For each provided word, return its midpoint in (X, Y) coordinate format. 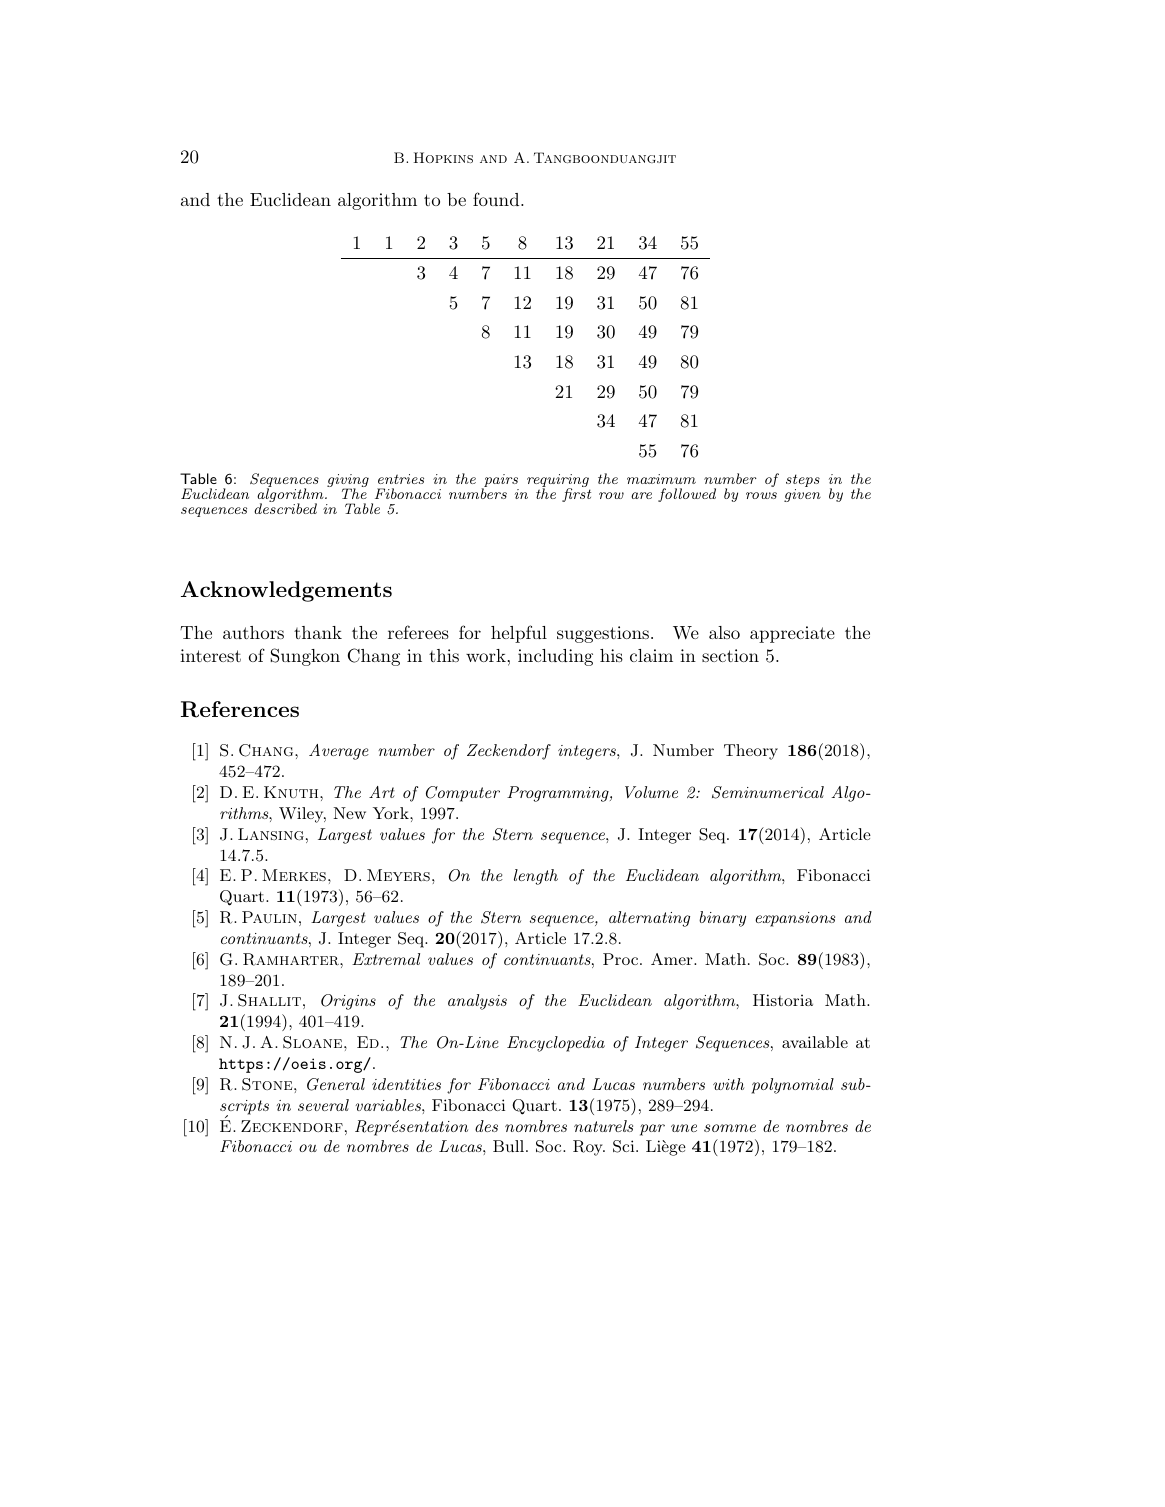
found (496, 199)
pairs (500, 482)
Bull (510, 1146)
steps (803, 482)
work (486, 655)
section (730, 655)
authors (253, 632)
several (323, 1105)
